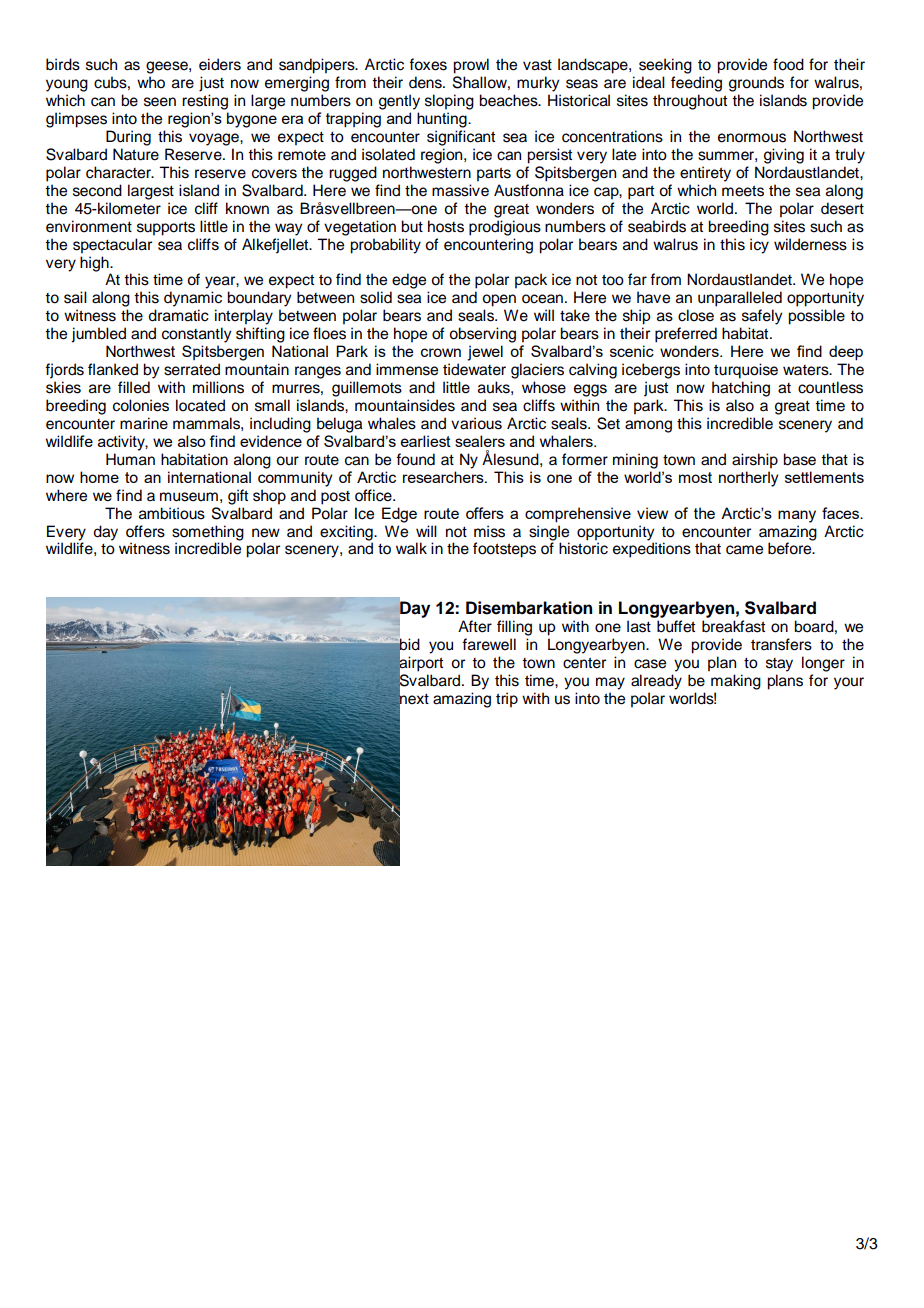  What do you see at coordinates (426, 82) in the screenshot?
I see `dens` at bounding box center [426, 82].
